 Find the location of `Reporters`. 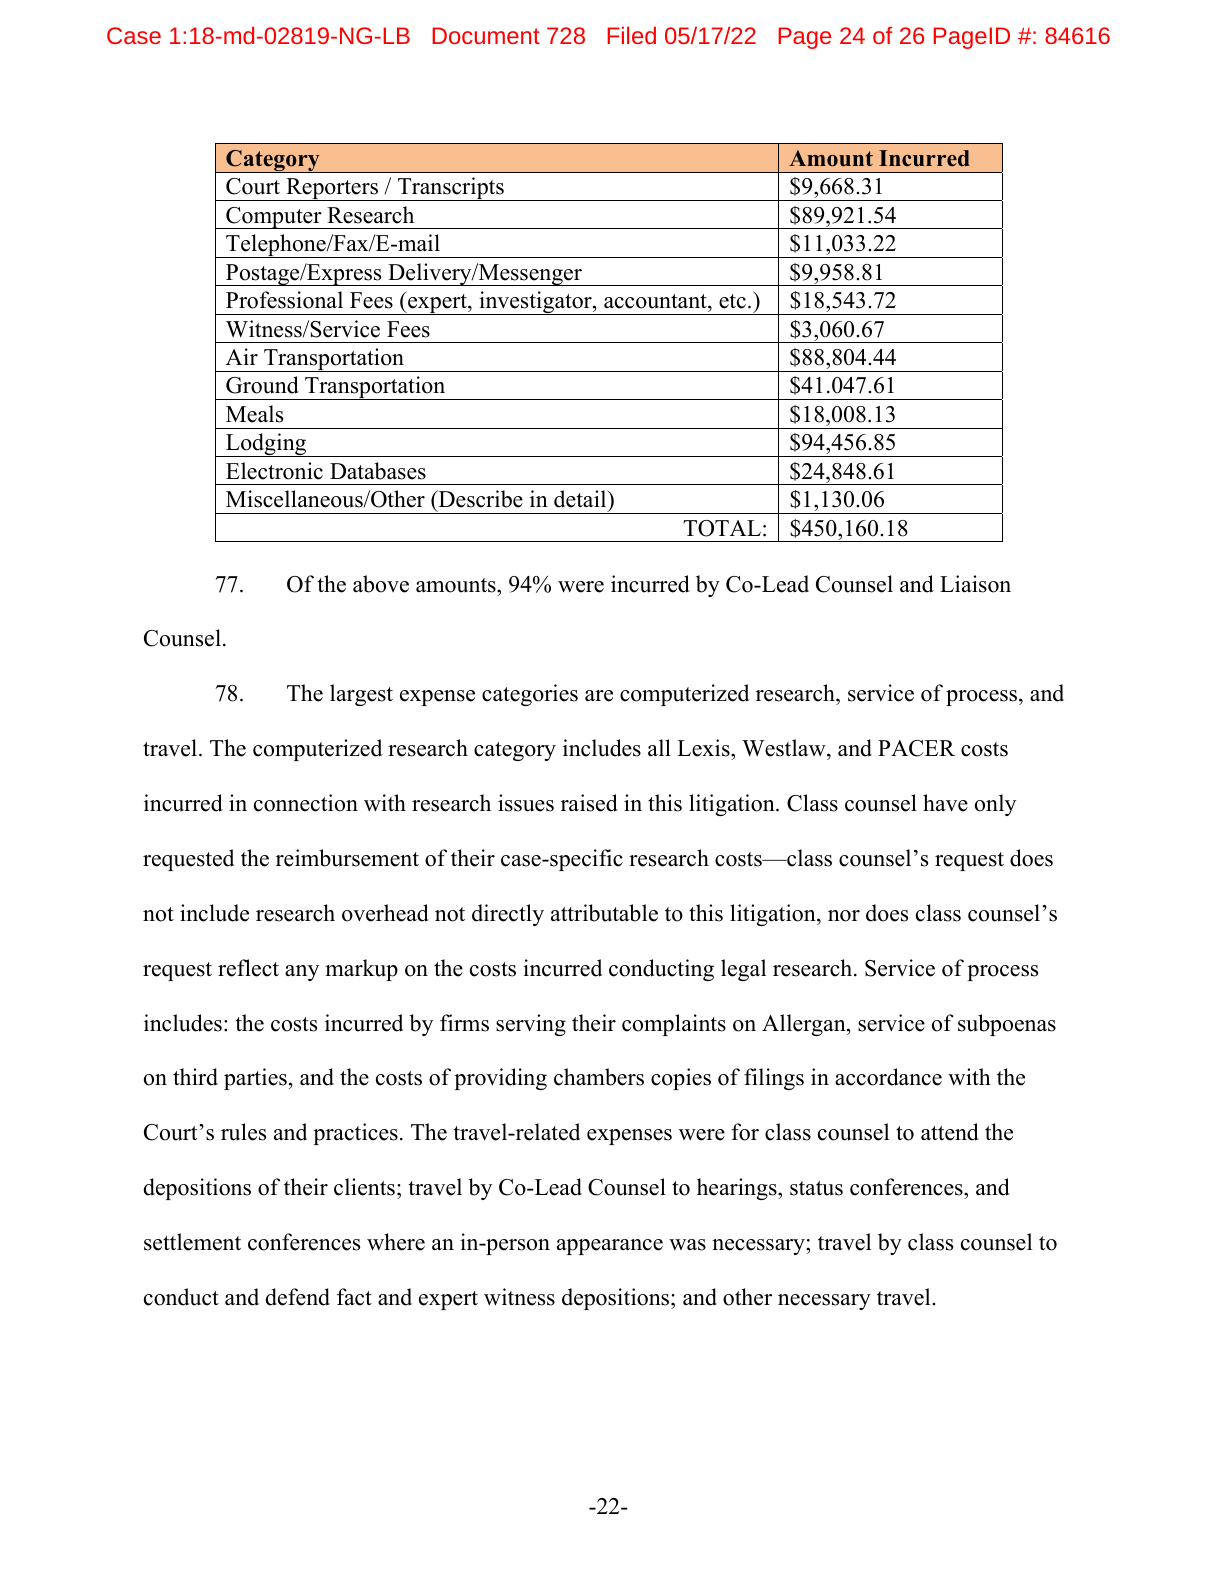

Reporters is located at coordinates (332, 189).
